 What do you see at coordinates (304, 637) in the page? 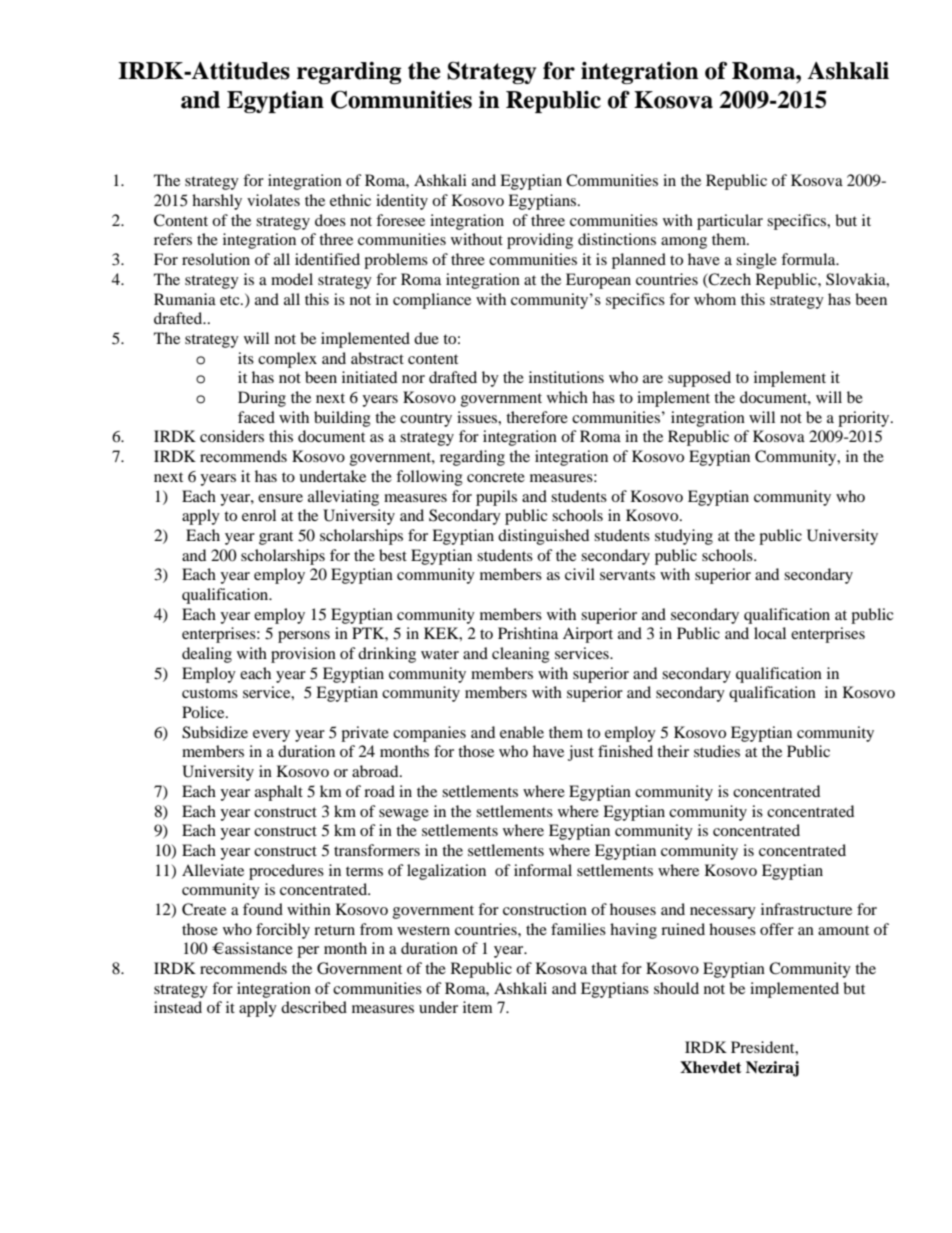
I see `persons` at bounding box center [304, 637].
